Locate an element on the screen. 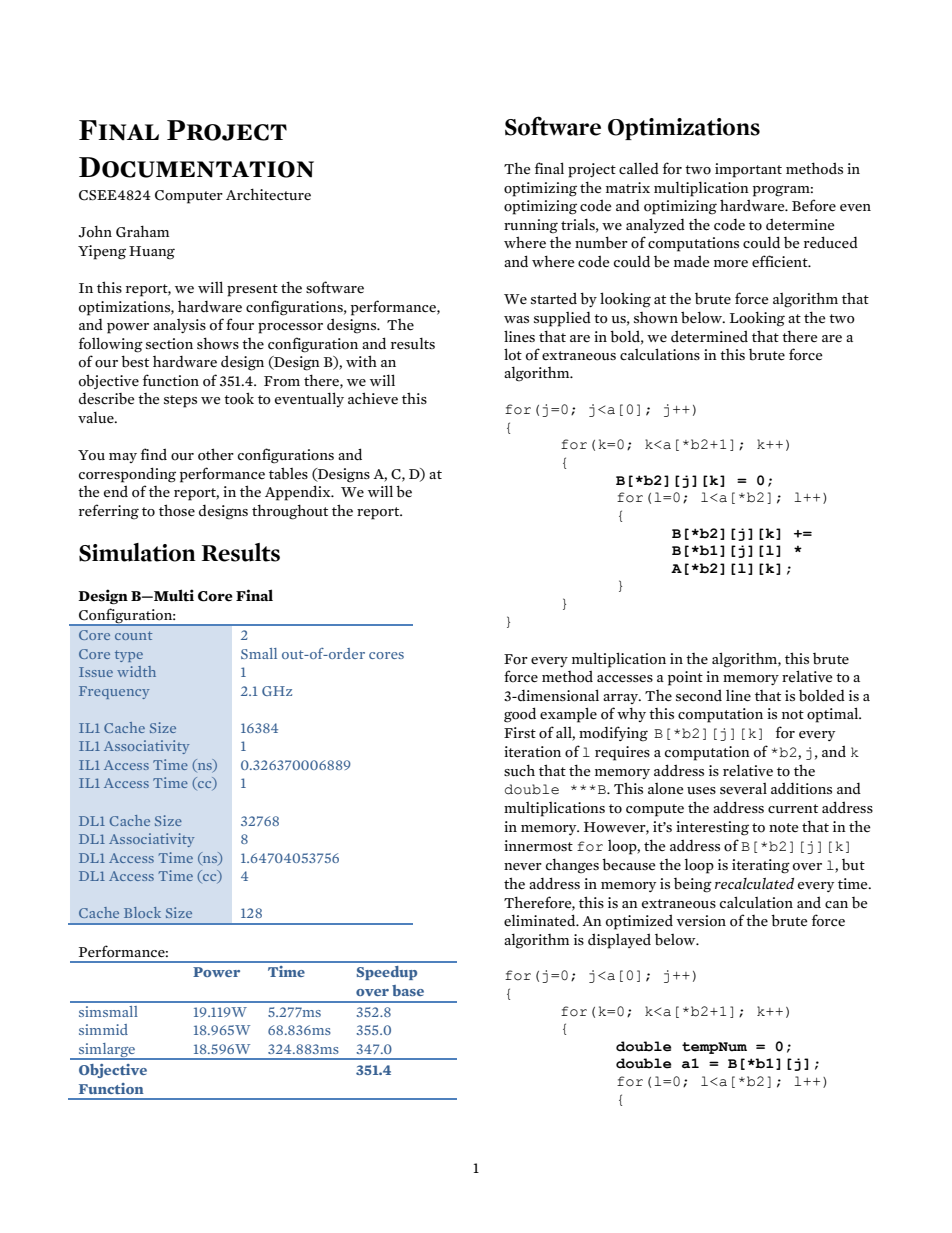 The height and width of the screenshot is (1233, 952). base is located at coordinates (408, 990).
